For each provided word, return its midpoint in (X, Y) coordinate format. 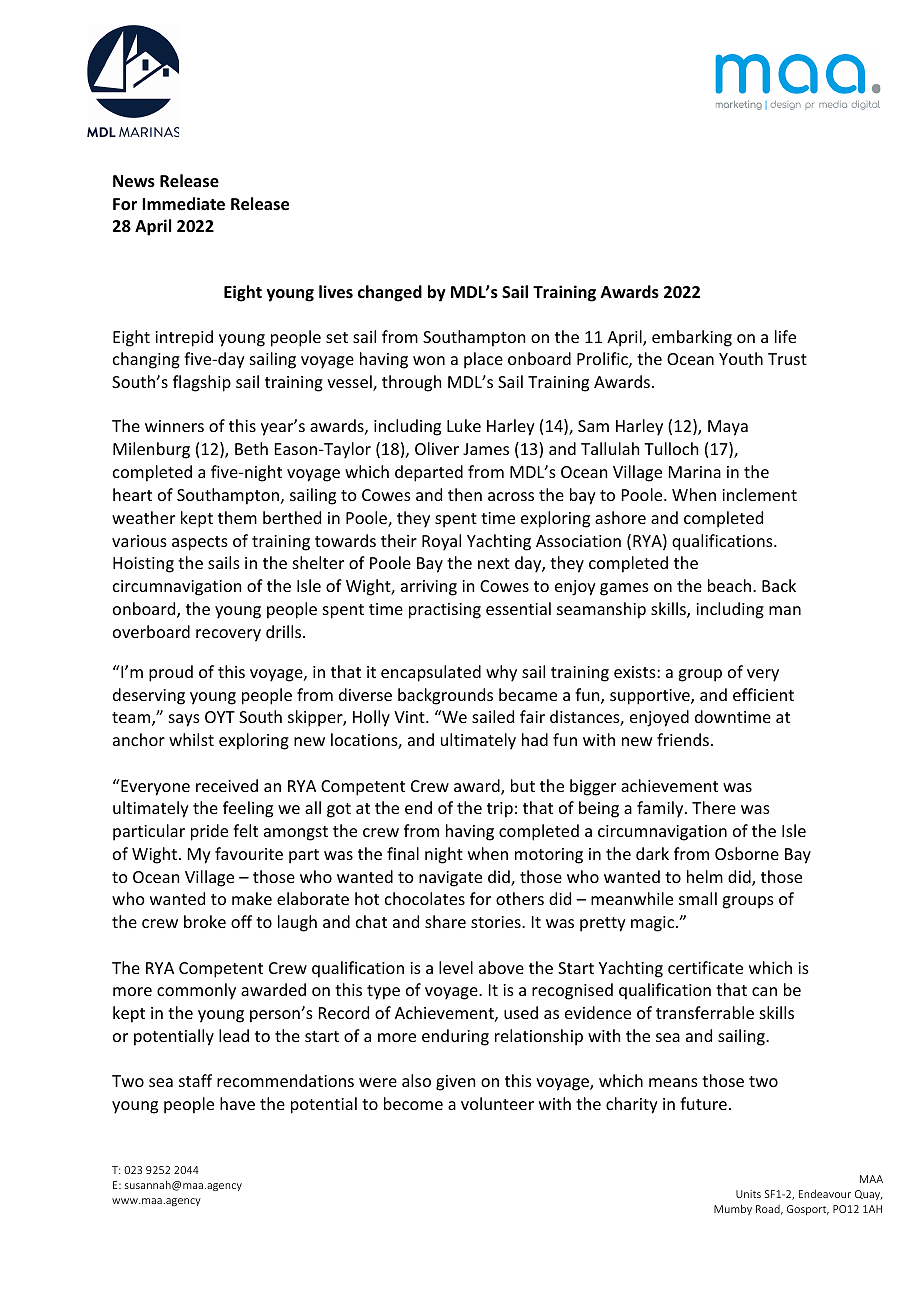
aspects (200, 543)
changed (390, 293)
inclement (759, 494)
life (785, 336)
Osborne (747, 853)
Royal (441, 542)
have (237, 1103)
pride (209, 832)
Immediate (183, 204)
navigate (450, 879)
